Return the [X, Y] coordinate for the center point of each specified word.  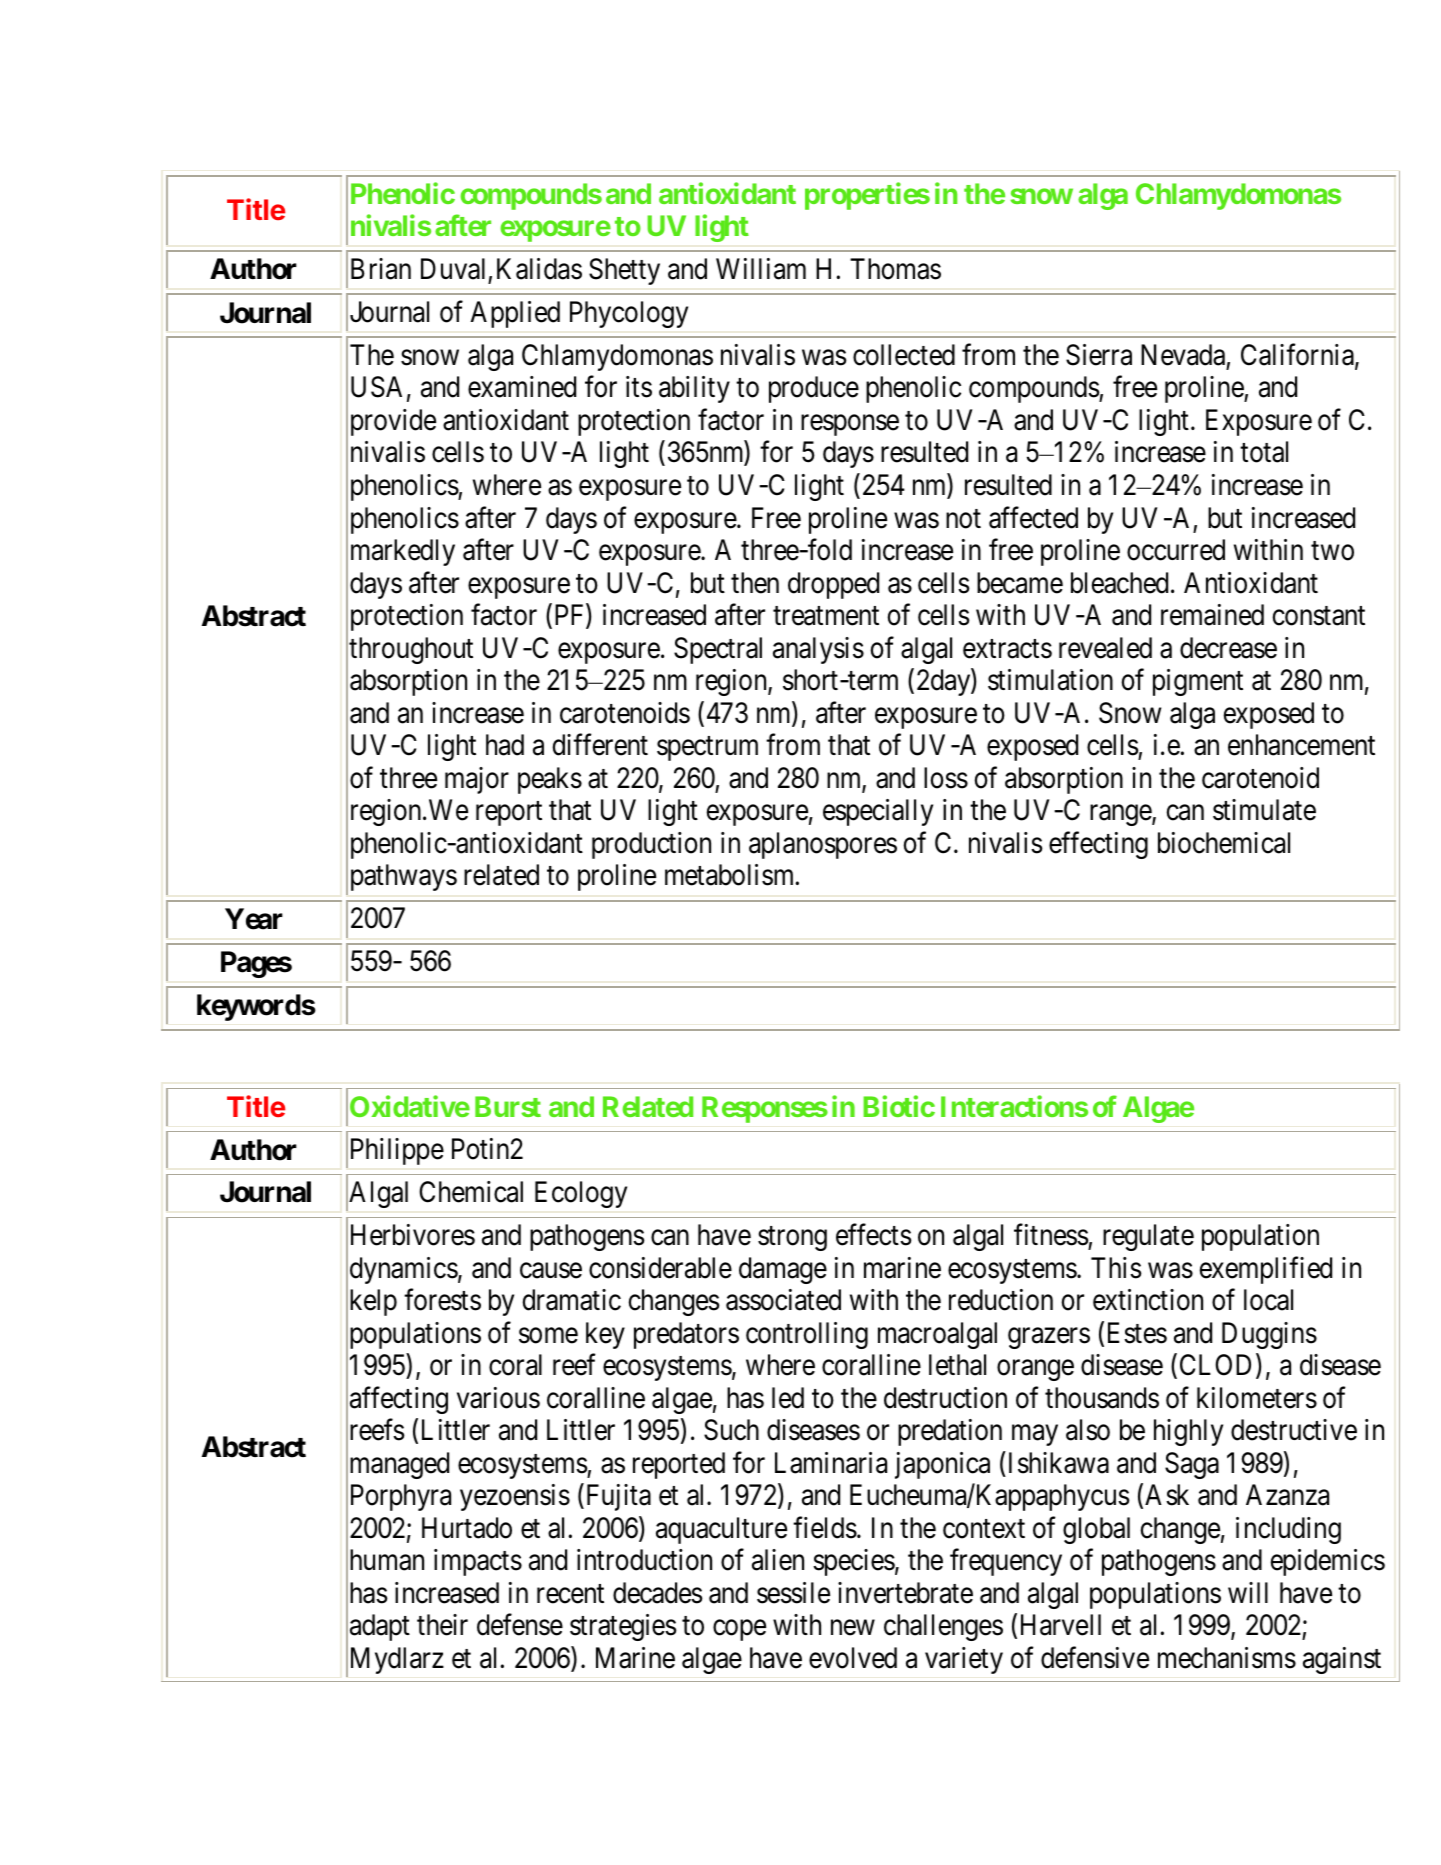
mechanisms [1227, 1658]
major [477, 780]
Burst [508, 1106]
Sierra [1099, 355]
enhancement [1301, 745]
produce [814, 389]
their [442, 1625]
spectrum [707, 749]
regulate [1148, 1237]
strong [792, 1239]
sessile [793, 1593]
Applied [515, 314]
